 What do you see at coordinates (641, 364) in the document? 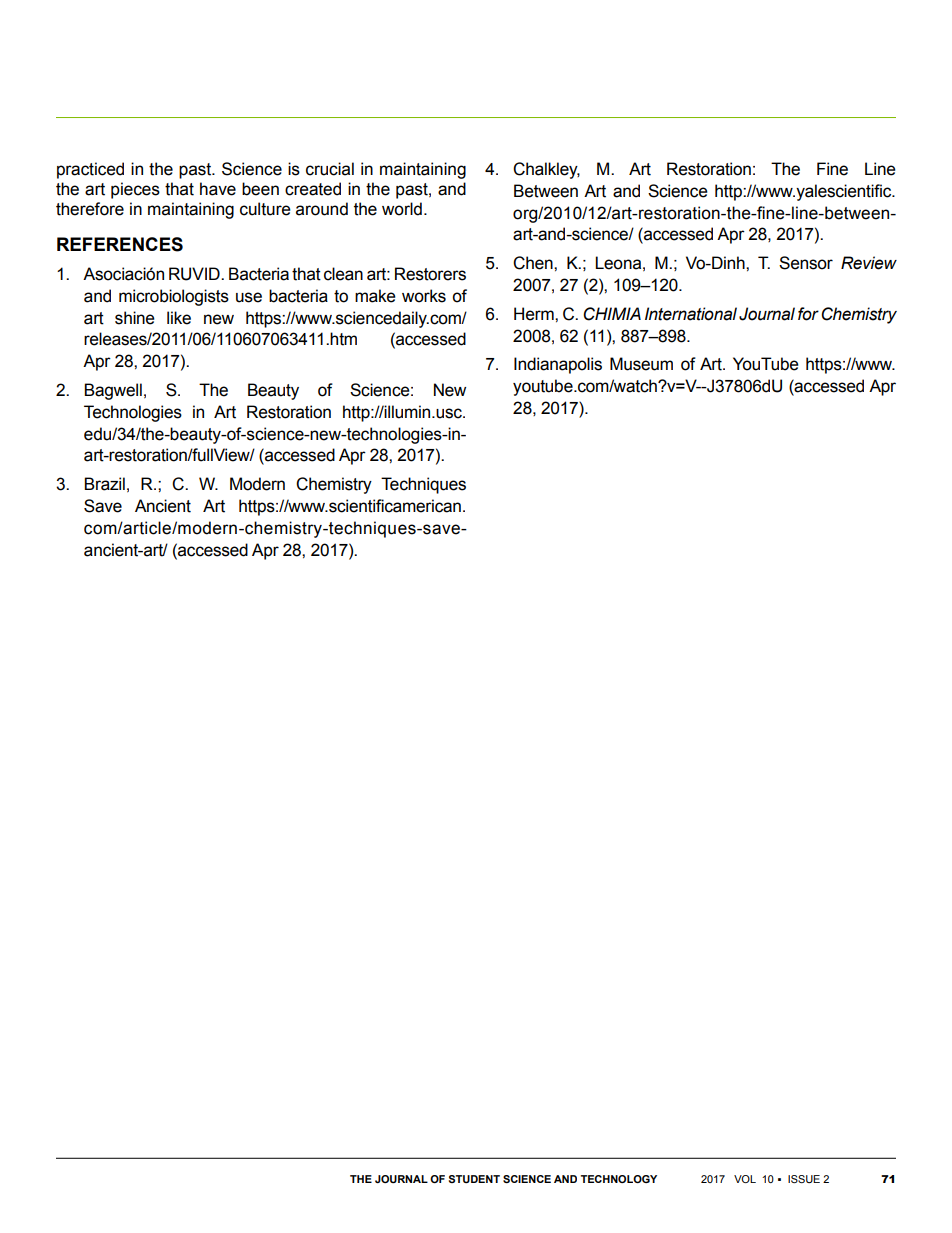
I see `Museum` at bounding box center [641, 364].
